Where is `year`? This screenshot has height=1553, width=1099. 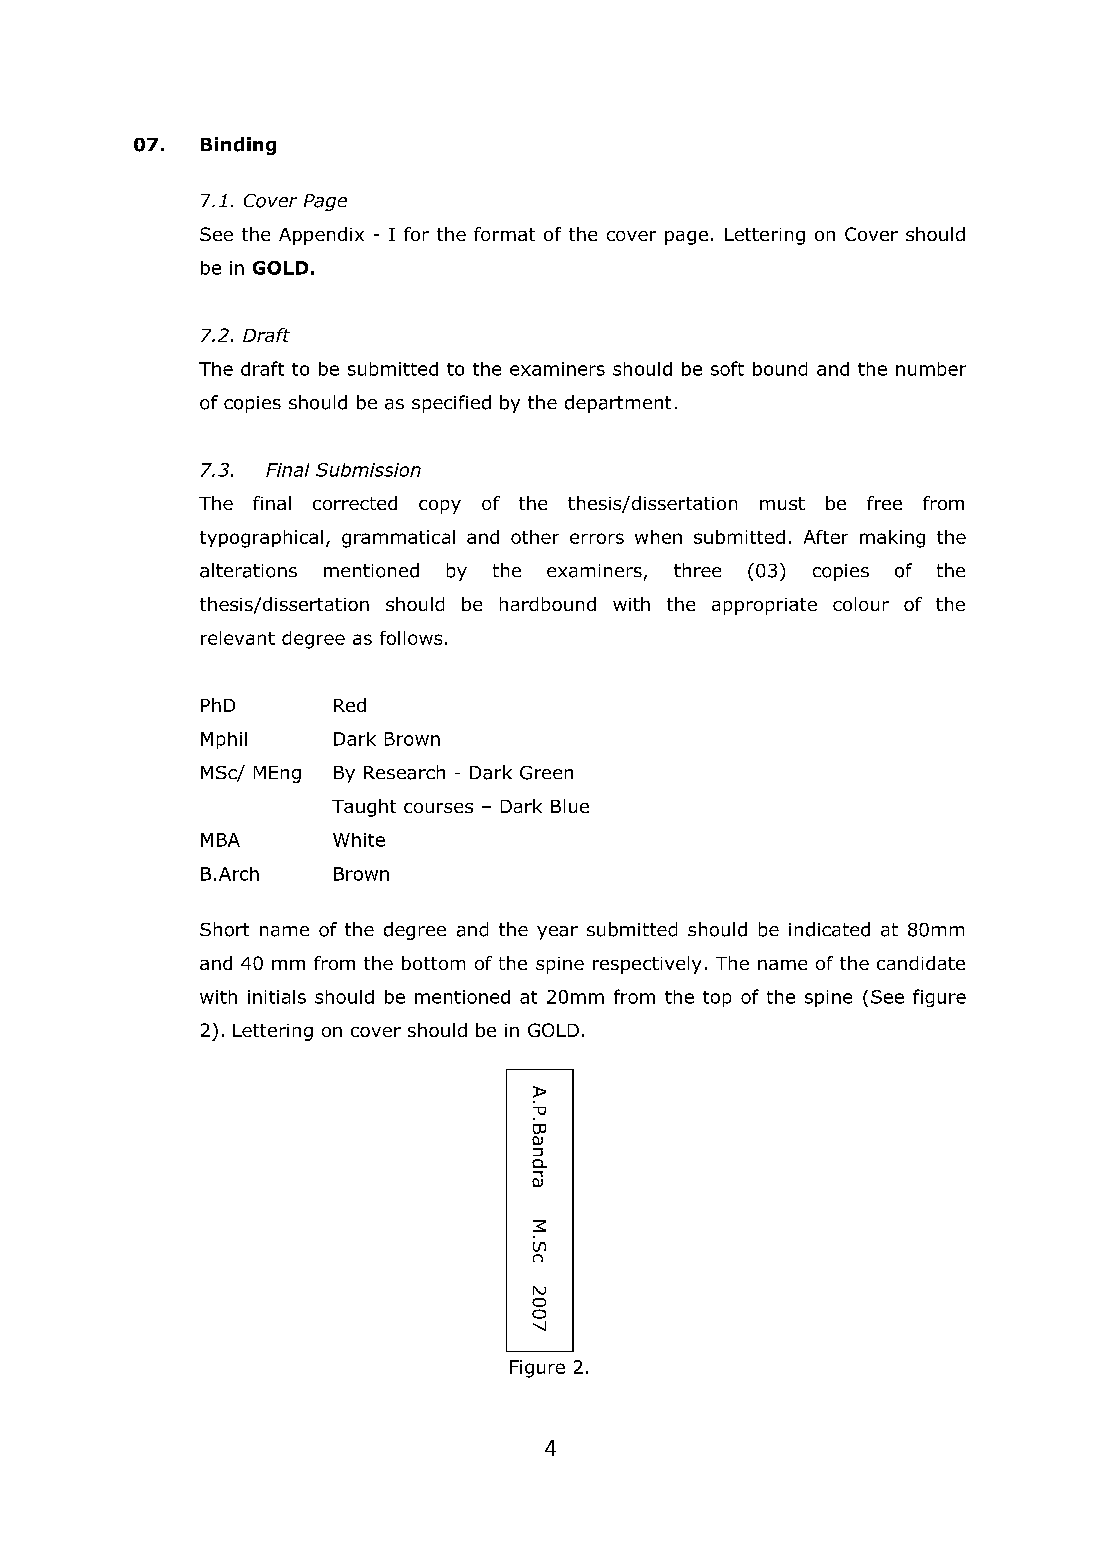
year is located at coordinates (557, 933).
